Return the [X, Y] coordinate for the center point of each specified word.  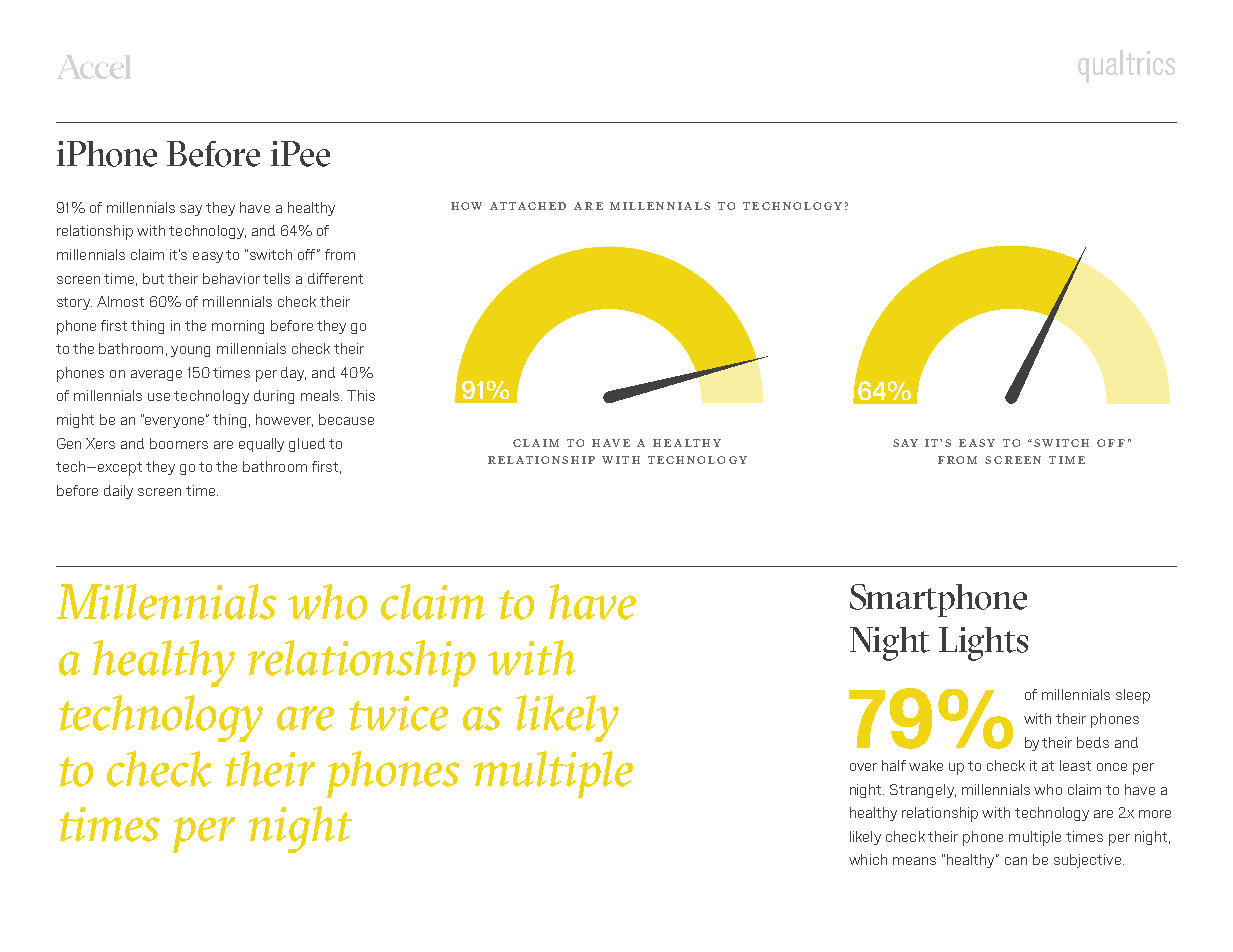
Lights [983, 644]
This [361, 395]
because [346, 419]
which [868, 859]
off [308, 254]
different [335, 278]
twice [398, 713]
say [191, 210]
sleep [1133, 696]
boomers [179, 443]
